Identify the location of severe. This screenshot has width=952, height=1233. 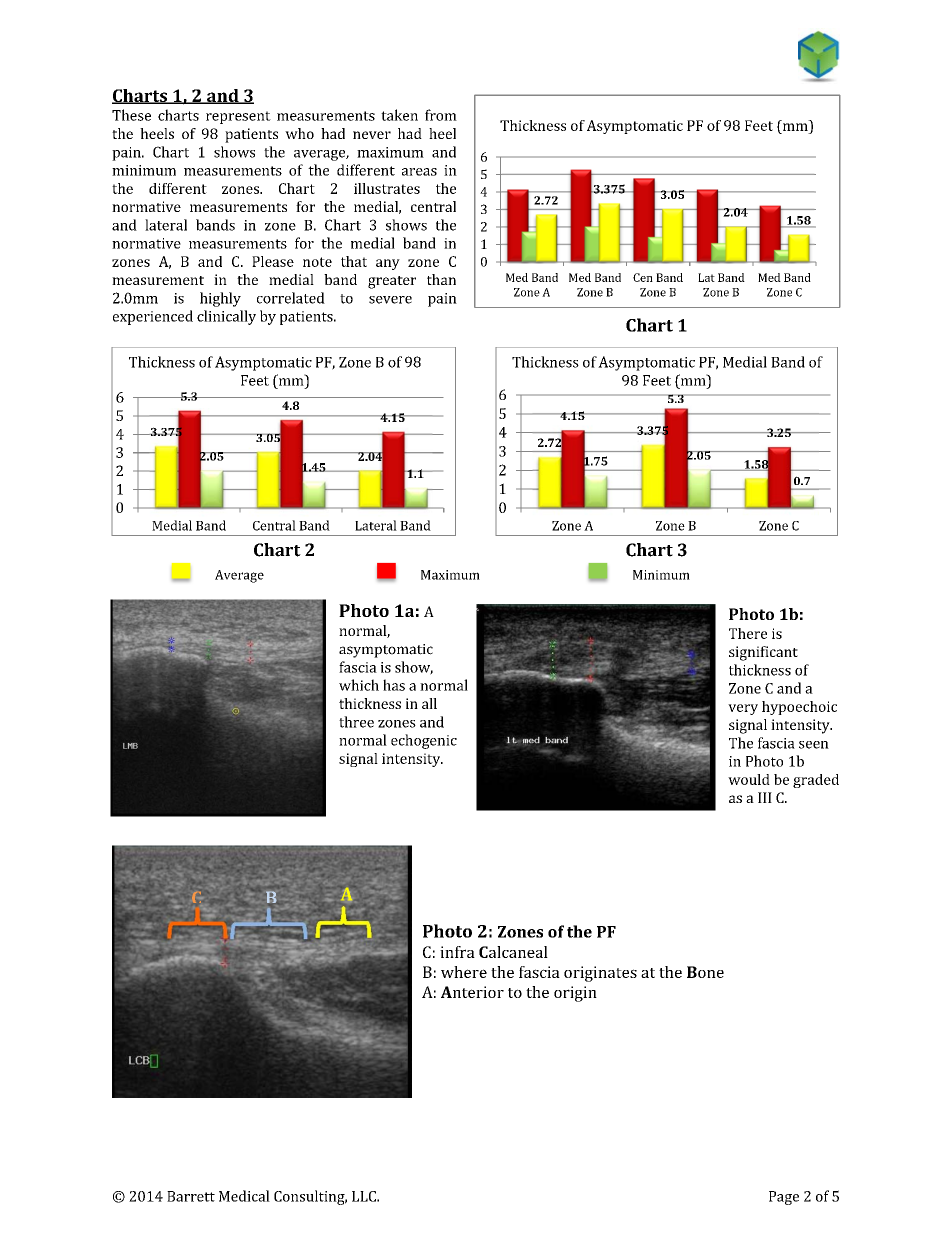
(390, 300).
